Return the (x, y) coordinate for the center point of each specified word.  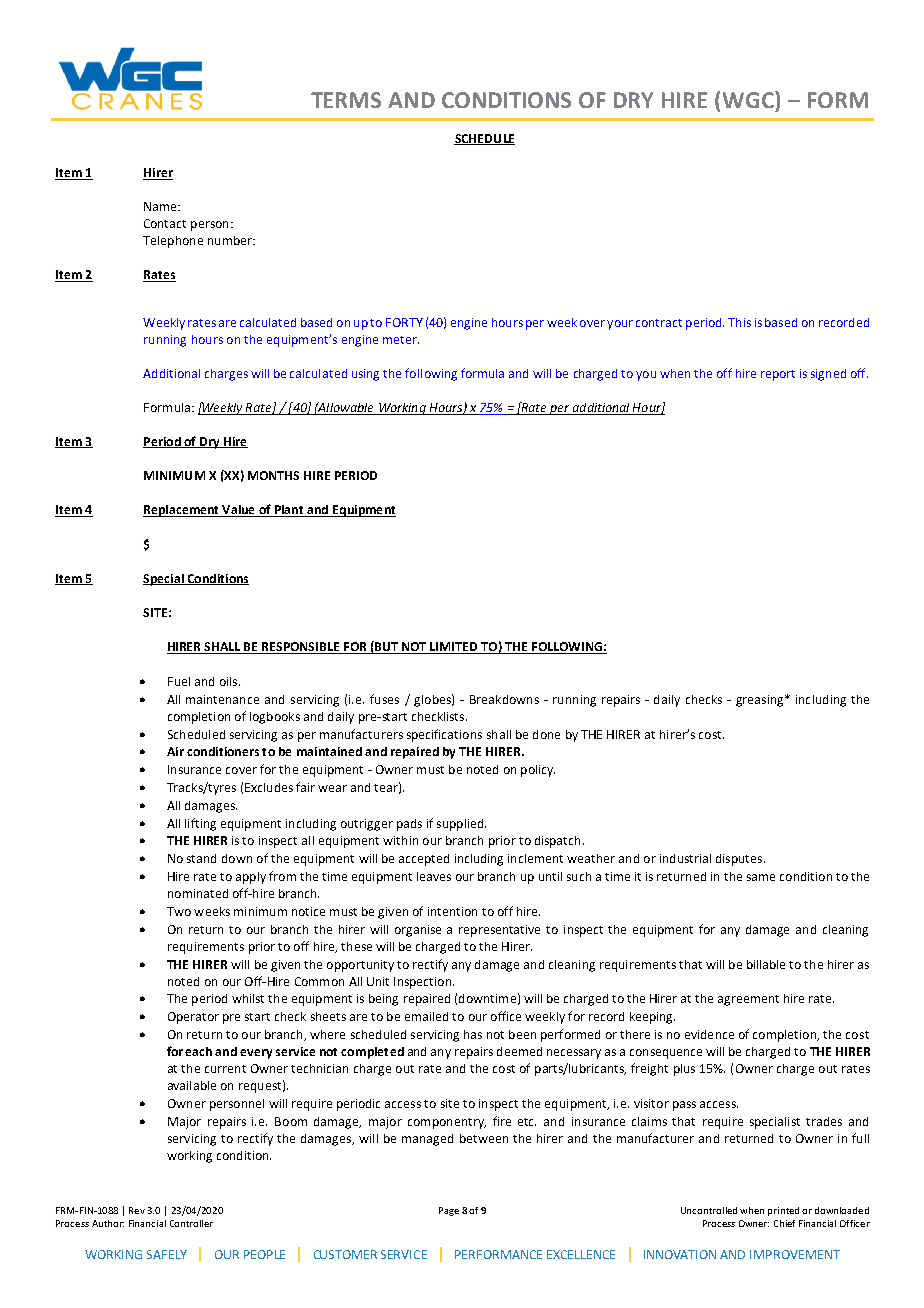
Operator (193, 1018)
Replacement (182, 511)
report (778, 375)
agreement (748, 1000)
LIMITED (454, 648)
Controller (191, 1223)
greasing (761, 701)
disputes (740, 860)
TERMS (346, 100)
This (739, 322)
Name (161, 206)
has (473, 1034)
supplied (461, 825)
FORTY (404, 322)
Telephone (173, 242)
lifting (200, 824)
